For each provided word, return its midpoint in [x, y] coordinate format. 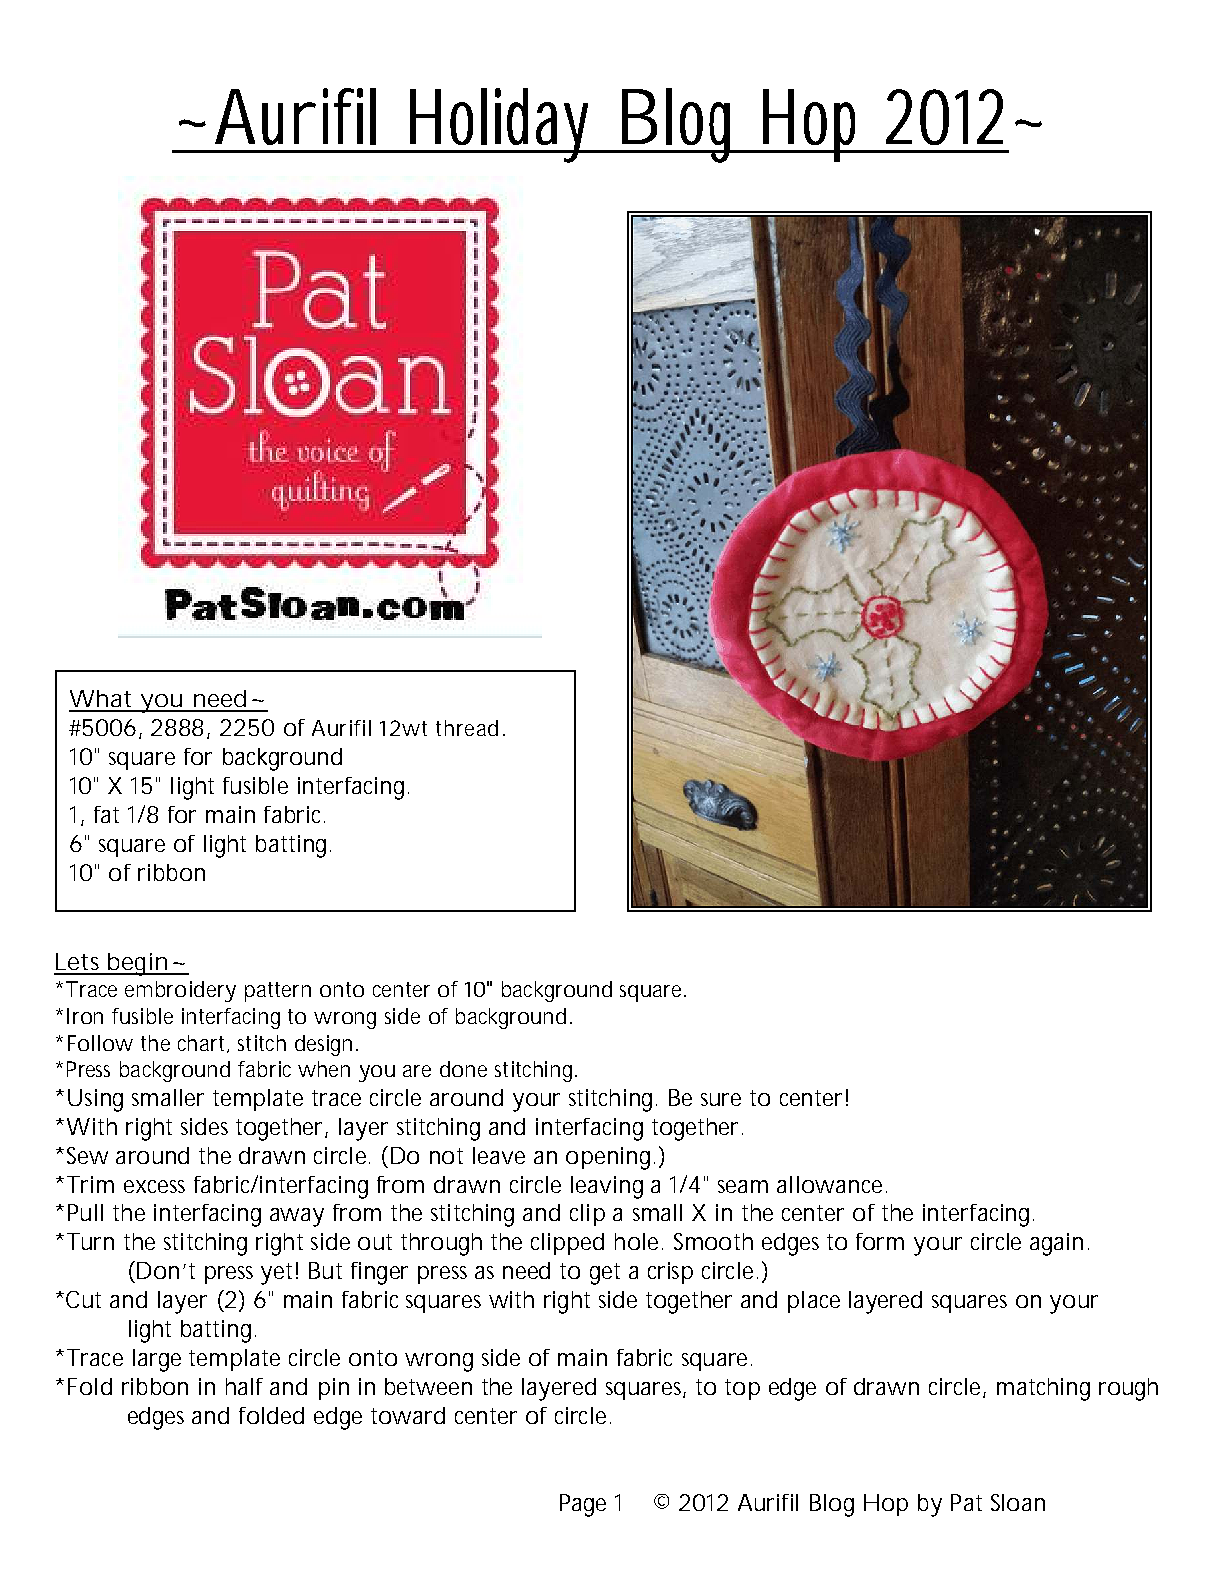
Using [95, 1100]
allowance [829, 1184]
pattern [278, 992]
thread [467, 728]
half [244, 1386]
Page [583, 1505]
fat [106, 814]
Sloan [1018, 1502]
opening [608, 1158]
